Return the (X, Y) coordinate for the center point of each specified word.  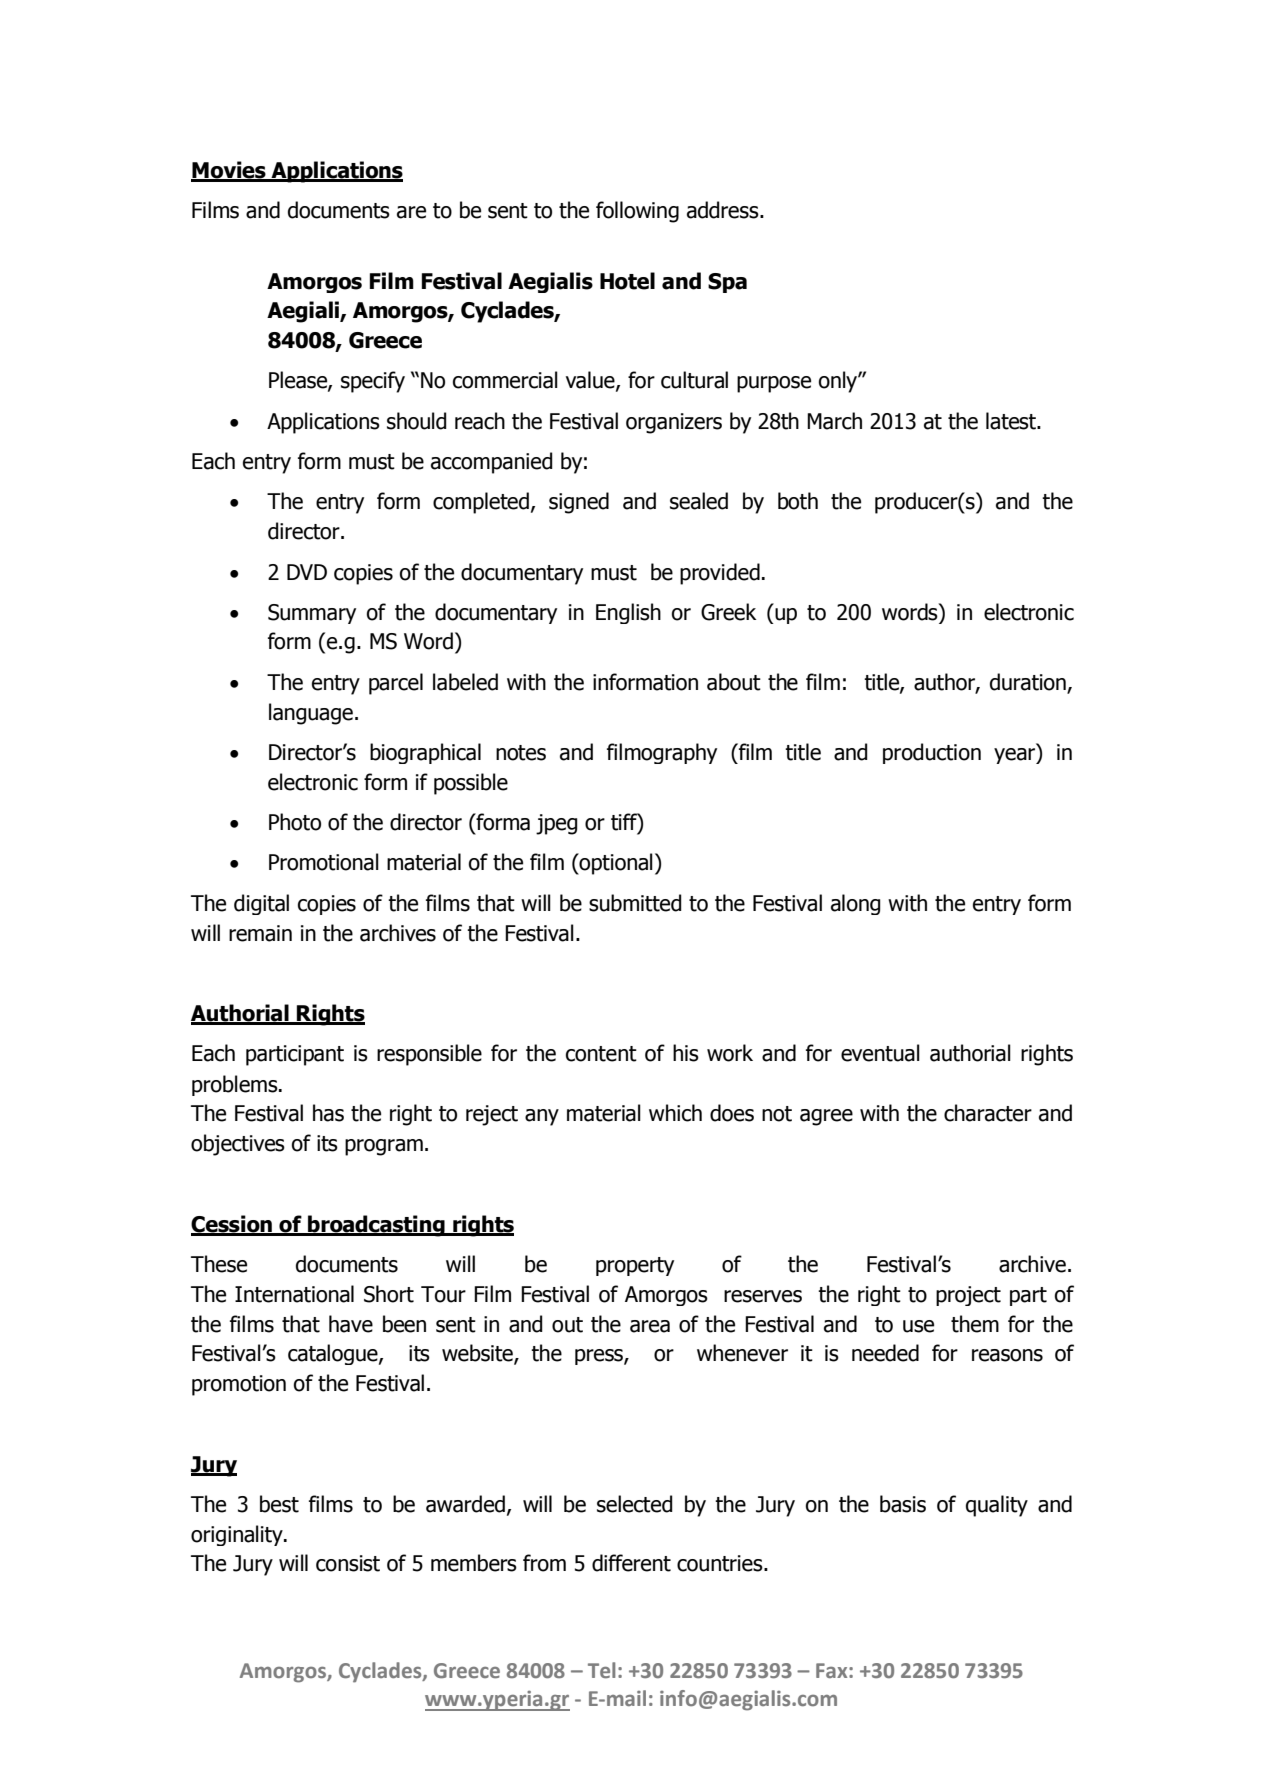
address (724, 210)
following (637, 212)
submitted (635, 903)
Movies (229, 171)
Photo (295, 822)
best (279, 1504)
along (856, 904)
